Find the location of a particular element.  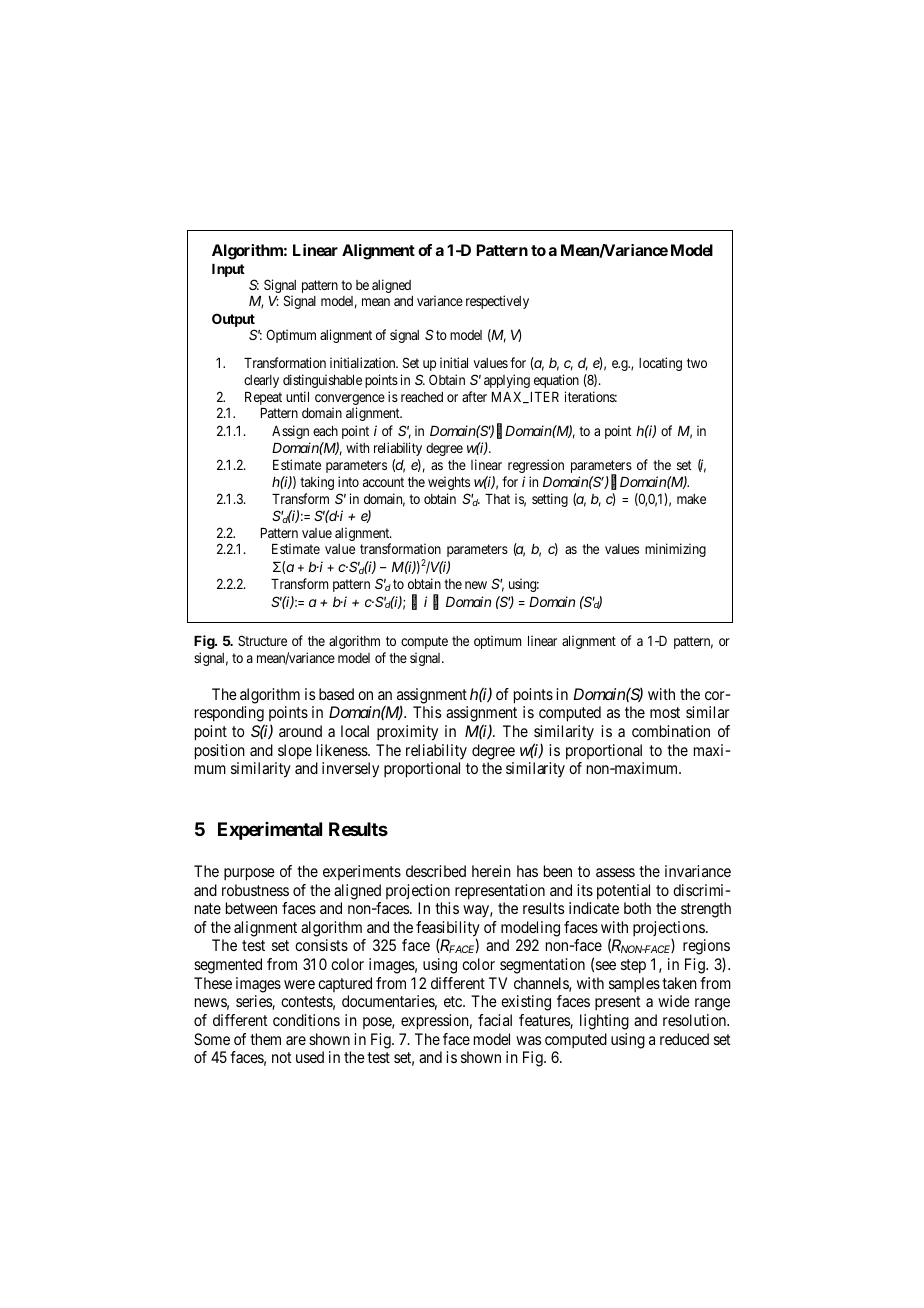

applying is located at coordinates (507, 381).
